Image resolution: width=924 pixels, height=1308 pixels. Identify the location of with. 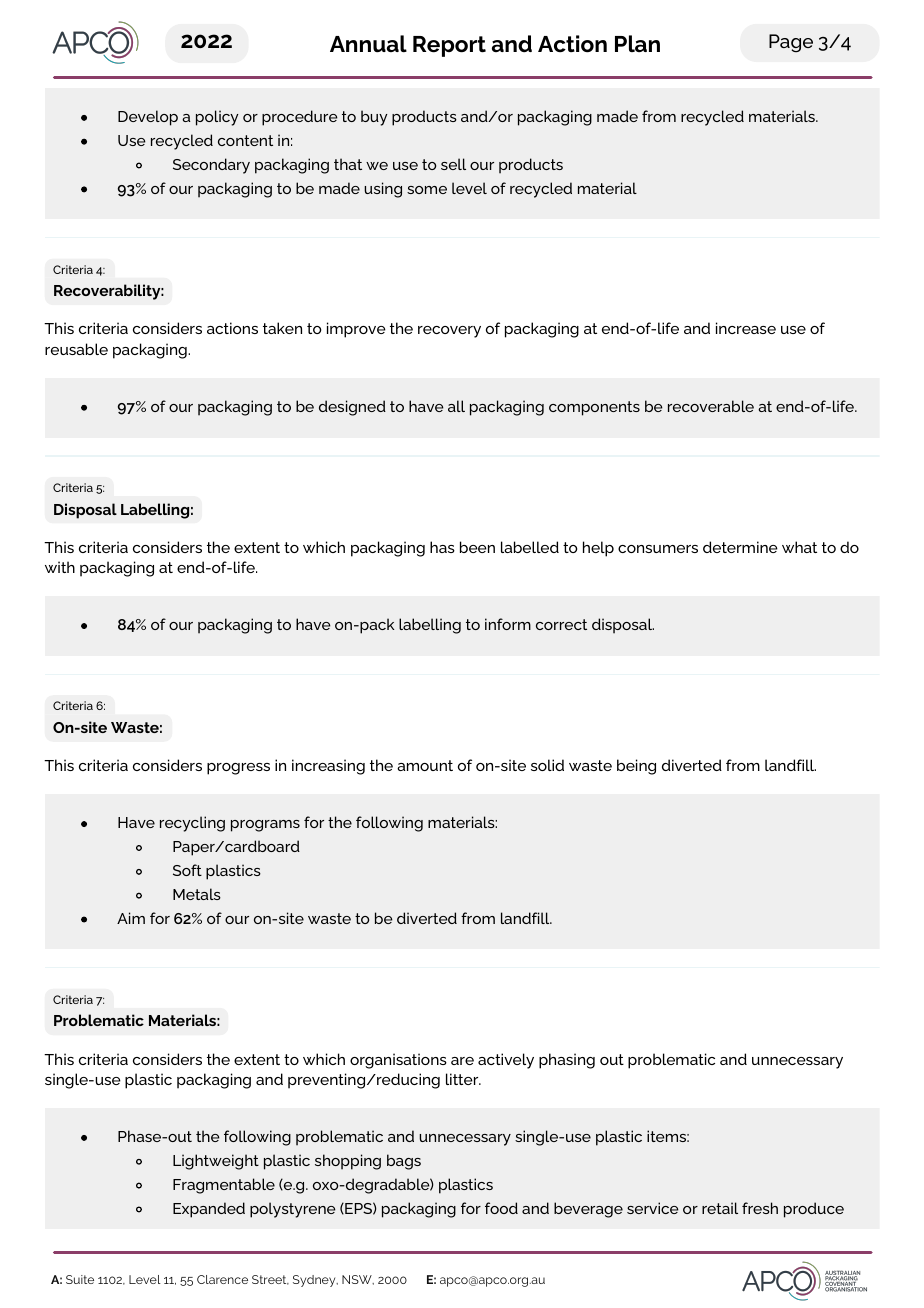
(60, 567).
